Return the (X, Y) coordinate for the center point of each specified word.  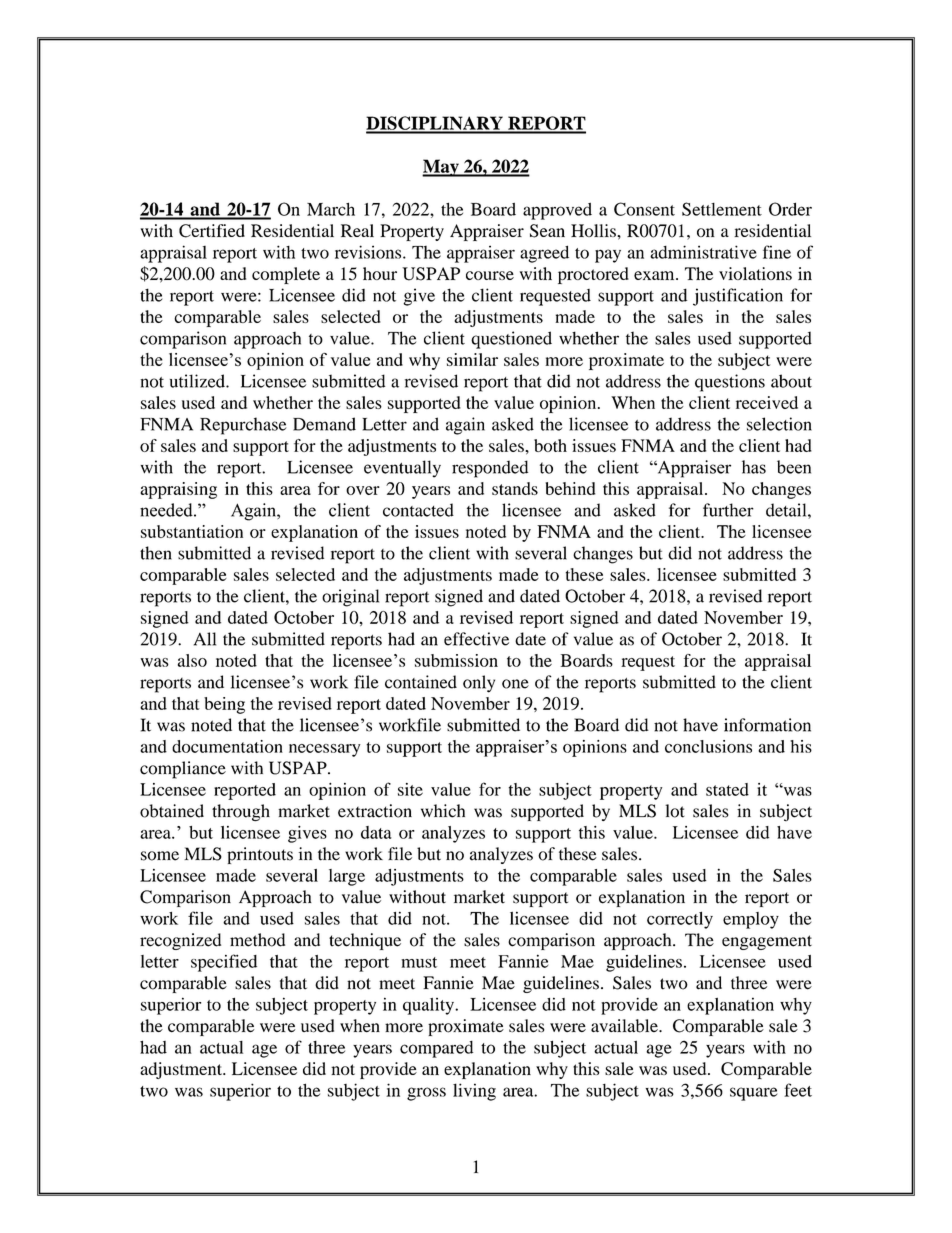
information (767, 725)
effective (476, 639)
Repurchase (243, 426)
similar (472, 359)
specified (224, 963)
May (441, 168)
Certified (212, 231)
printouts (260, 855)
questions (730, 383)
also (192, 660)
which (443, 811)
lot (675, 811)
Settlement (722, 209)
